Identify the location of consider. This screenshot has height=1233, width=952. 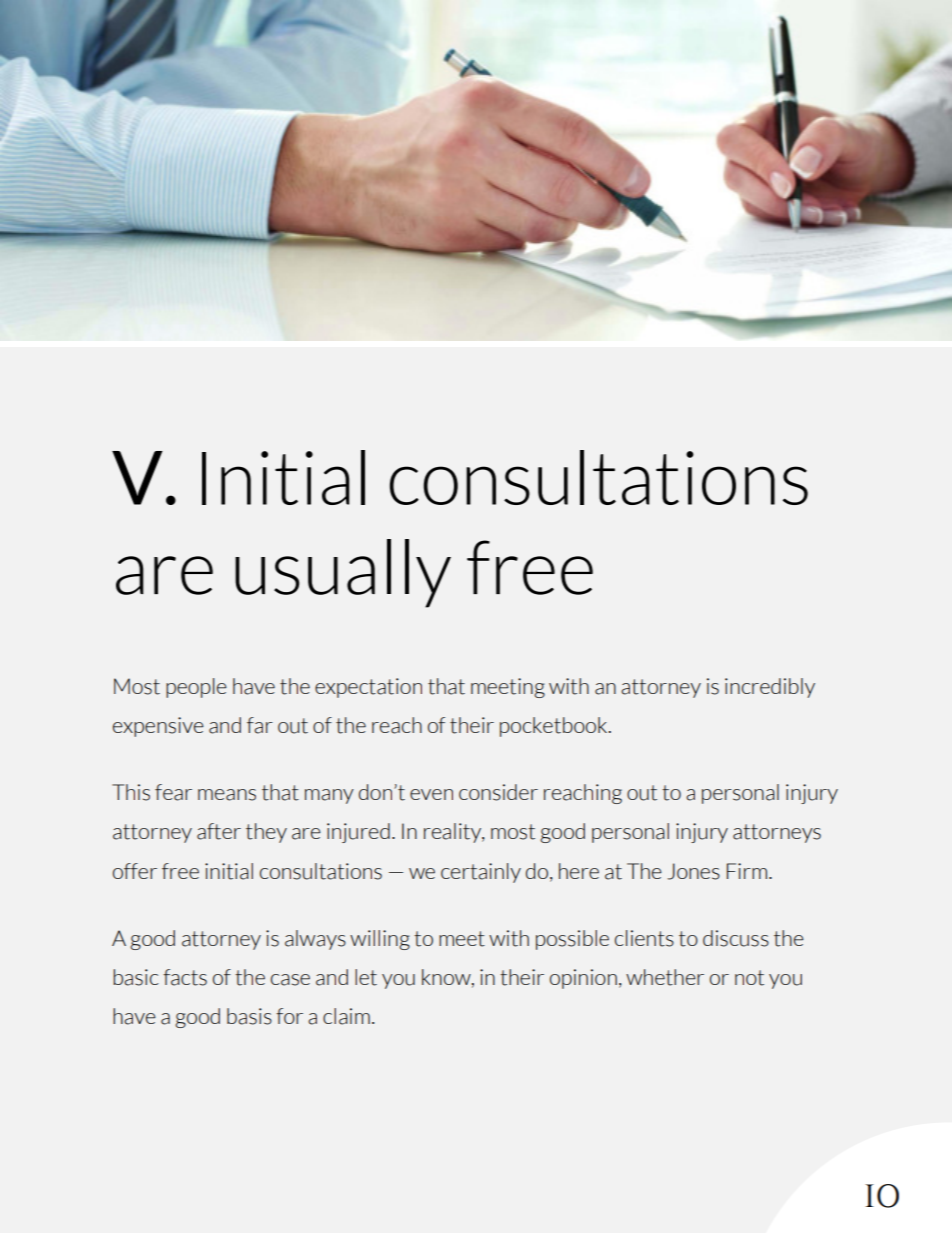
(498, 792).
